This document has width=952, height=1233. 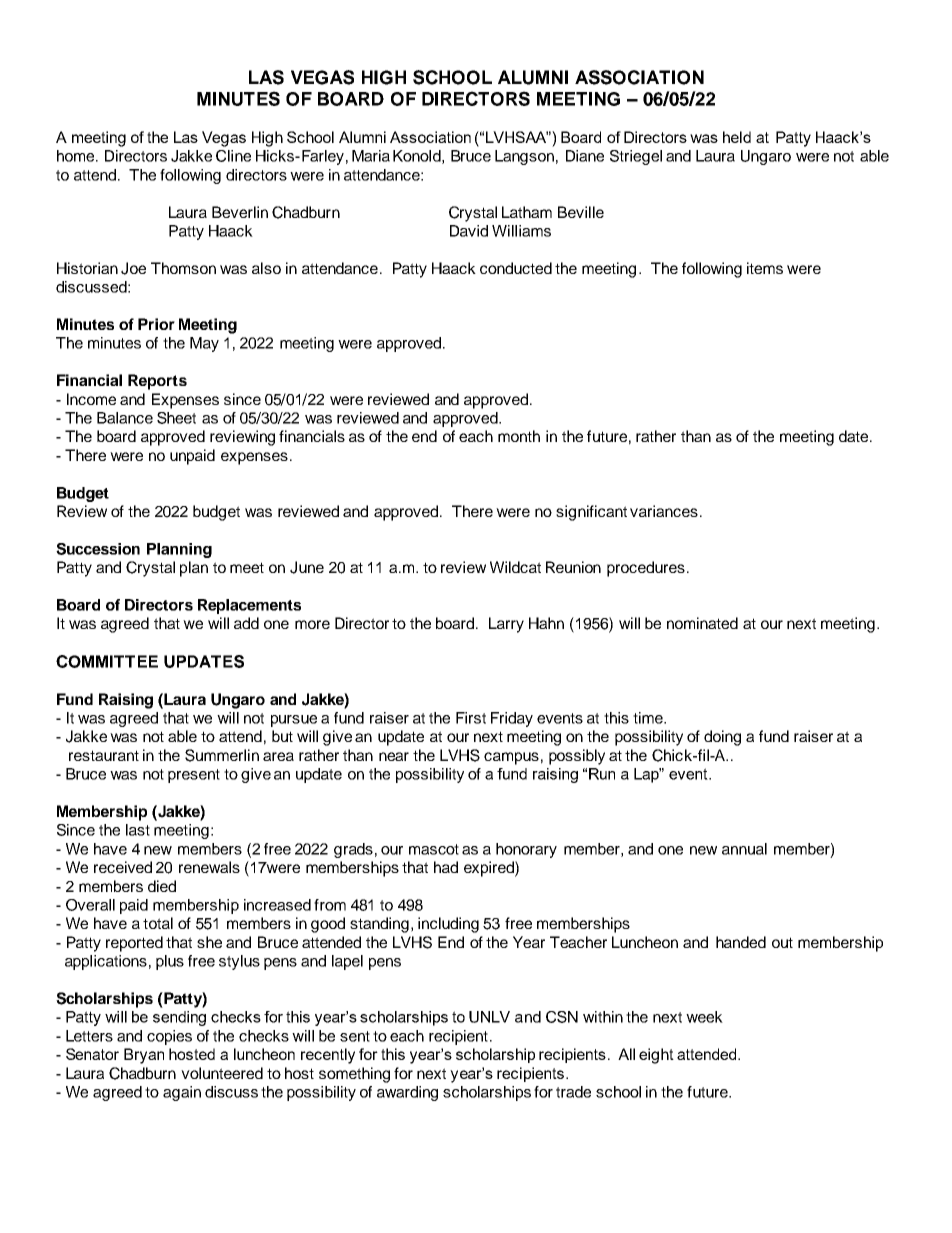 I want to click on held, so click(x=737, y=137).
